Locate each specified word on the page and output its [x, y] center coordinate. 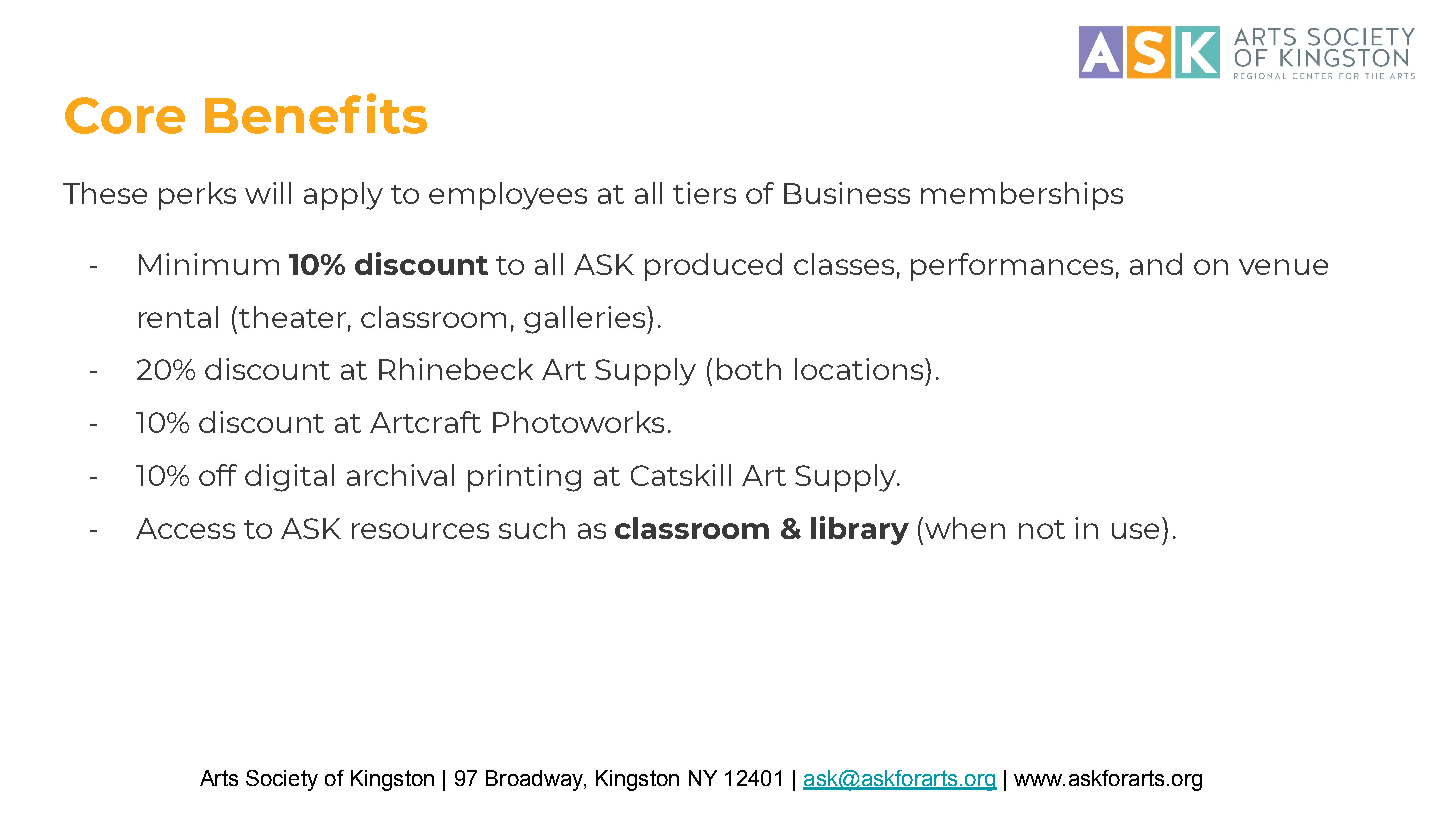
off [218, 475]
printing [524, 478]
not [1042, 529]
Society [282, 780]
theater [292, 317]
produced [713, 267]
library [860, 530]
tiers [704, 193]
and [1156, 264]
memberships [1022, 196]
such [532, 528]
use [1135, 531]
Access [185, 528]
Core [125, 115]
